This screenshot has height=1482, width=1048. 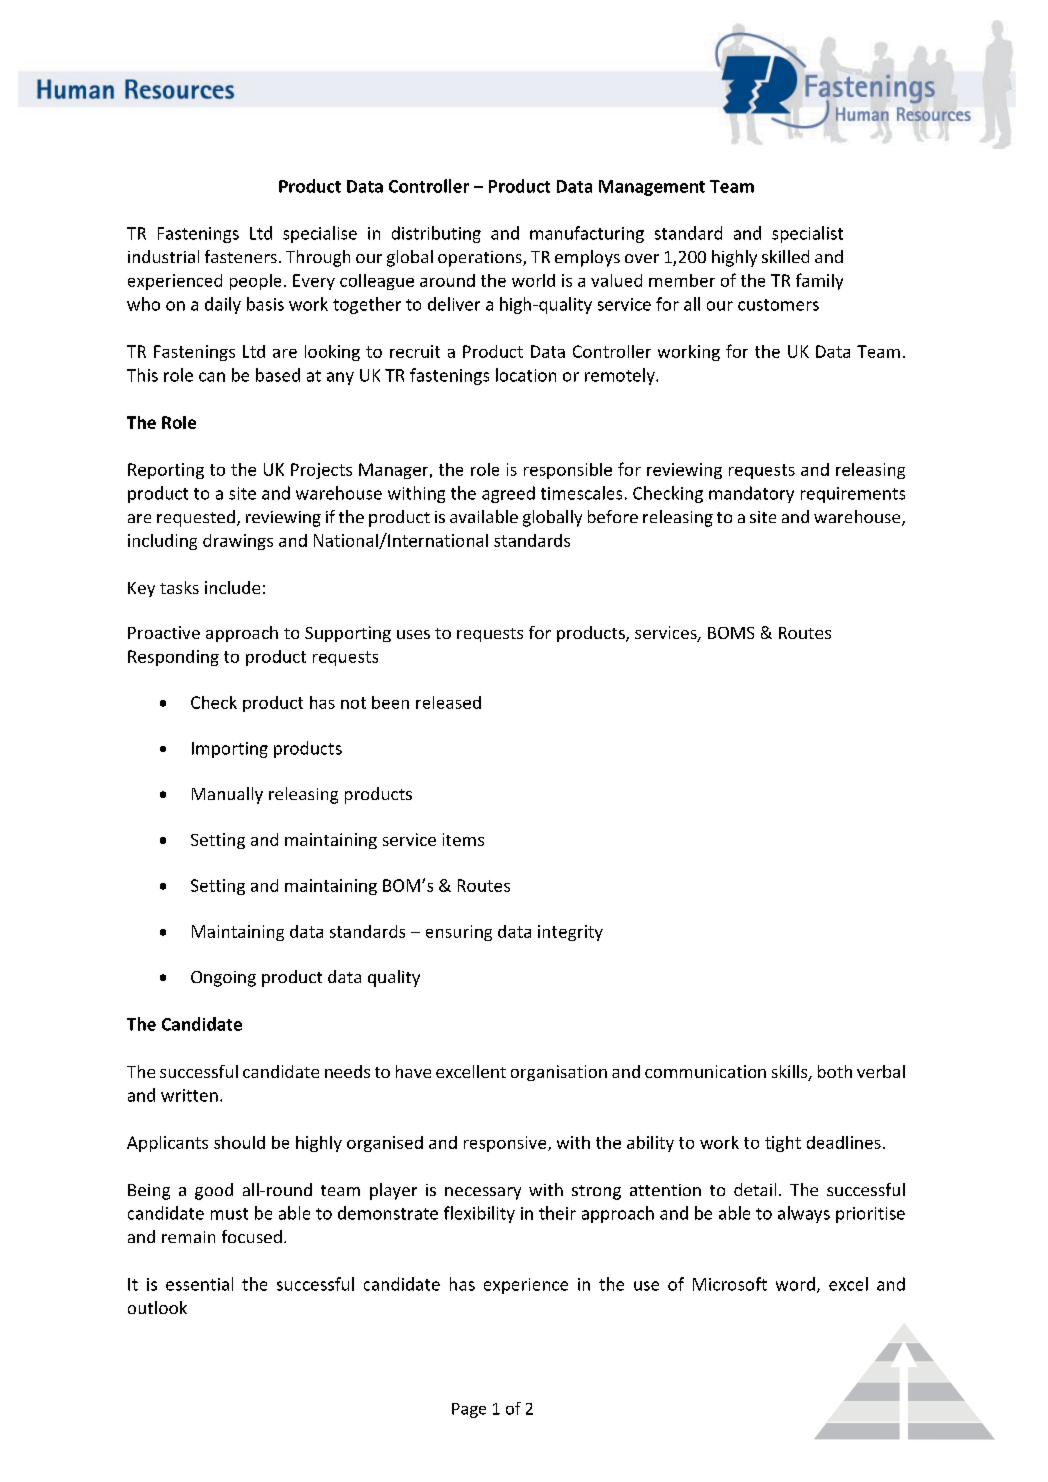 I want to click on Ongoing, so click(x=223, y=979).
